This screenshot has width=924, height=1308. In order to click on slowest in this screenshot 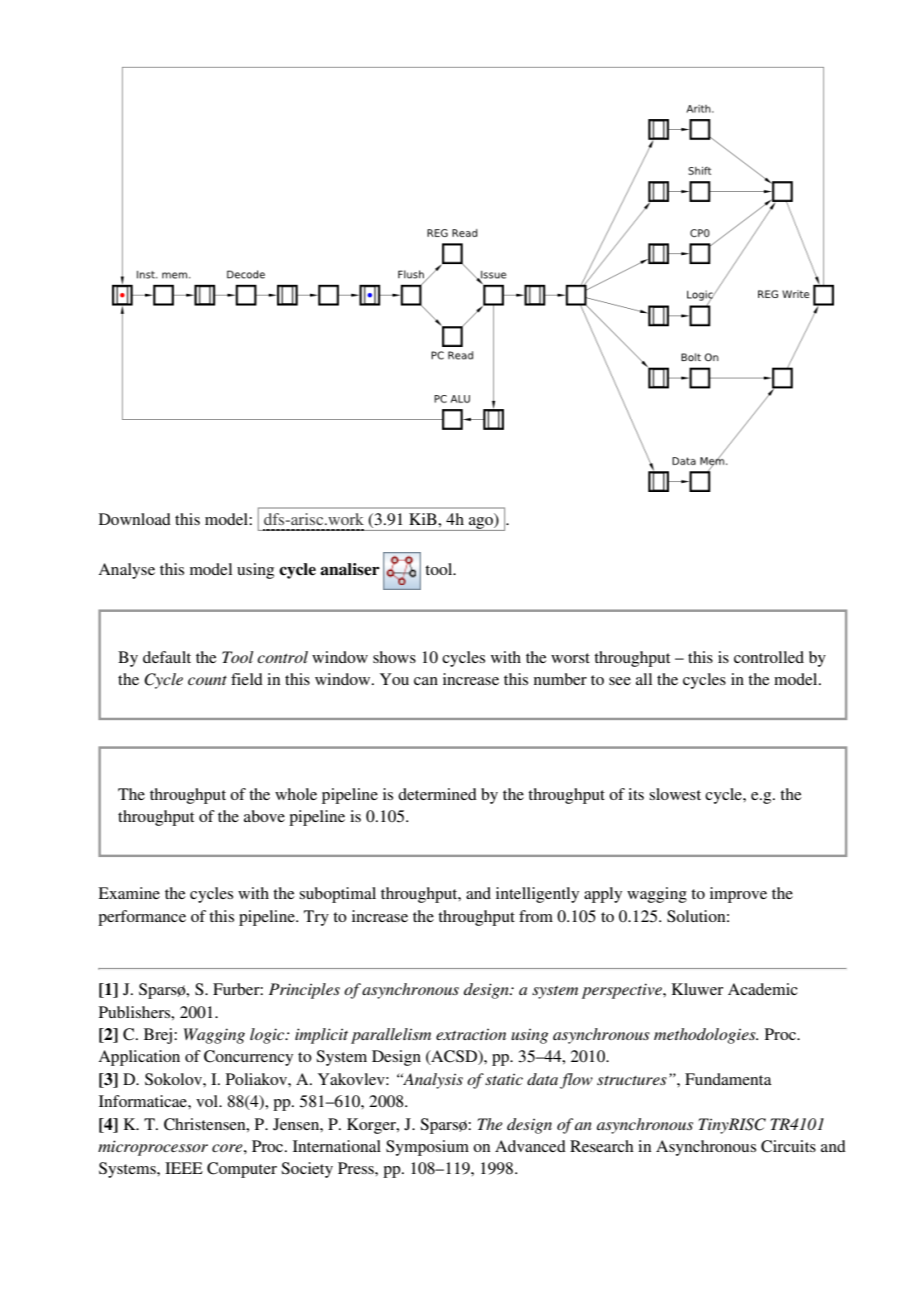, I will do `click(675, 794)`.
